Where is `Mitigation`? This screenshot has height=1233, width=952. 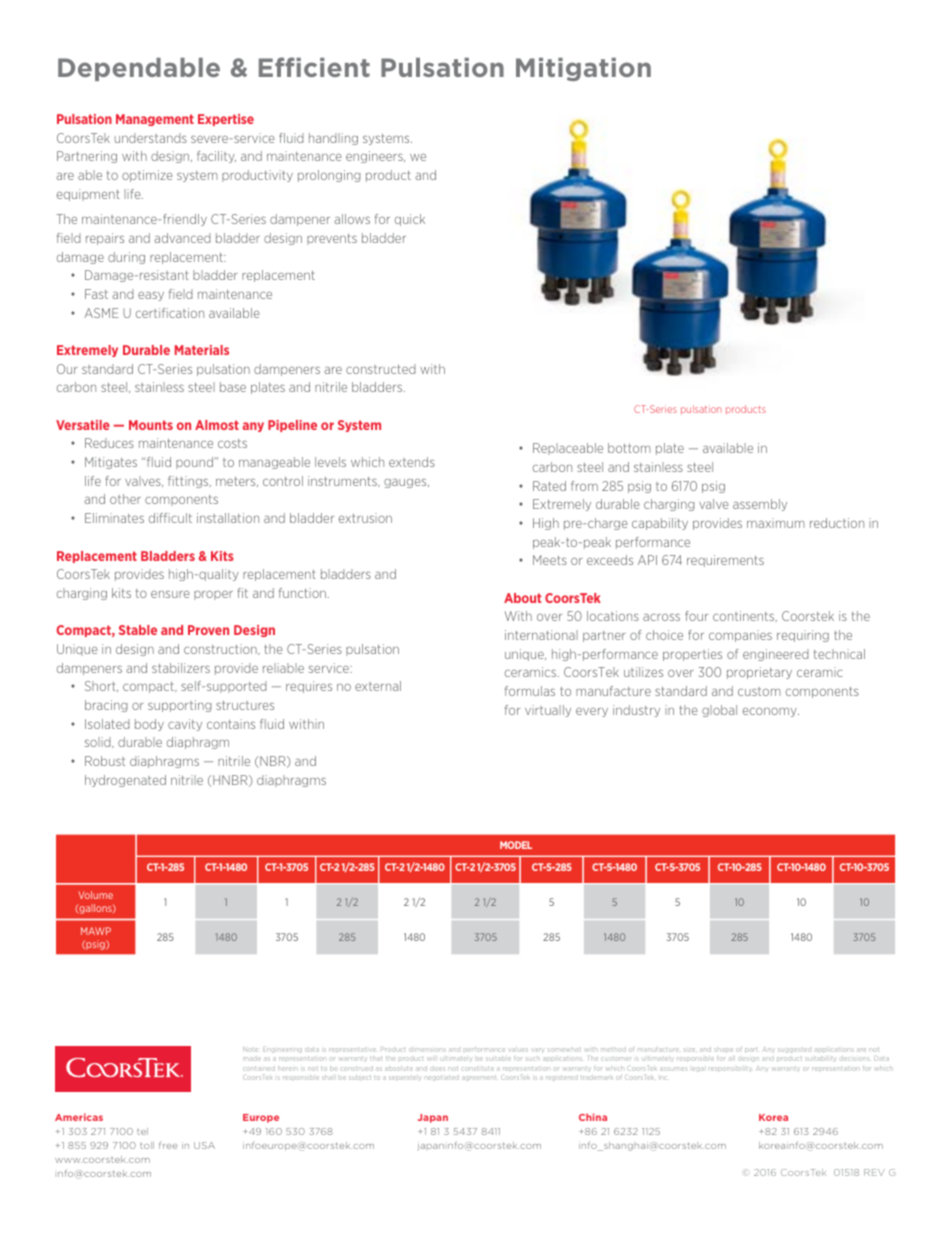
Mitigation is located at coordinates (583, 69).
